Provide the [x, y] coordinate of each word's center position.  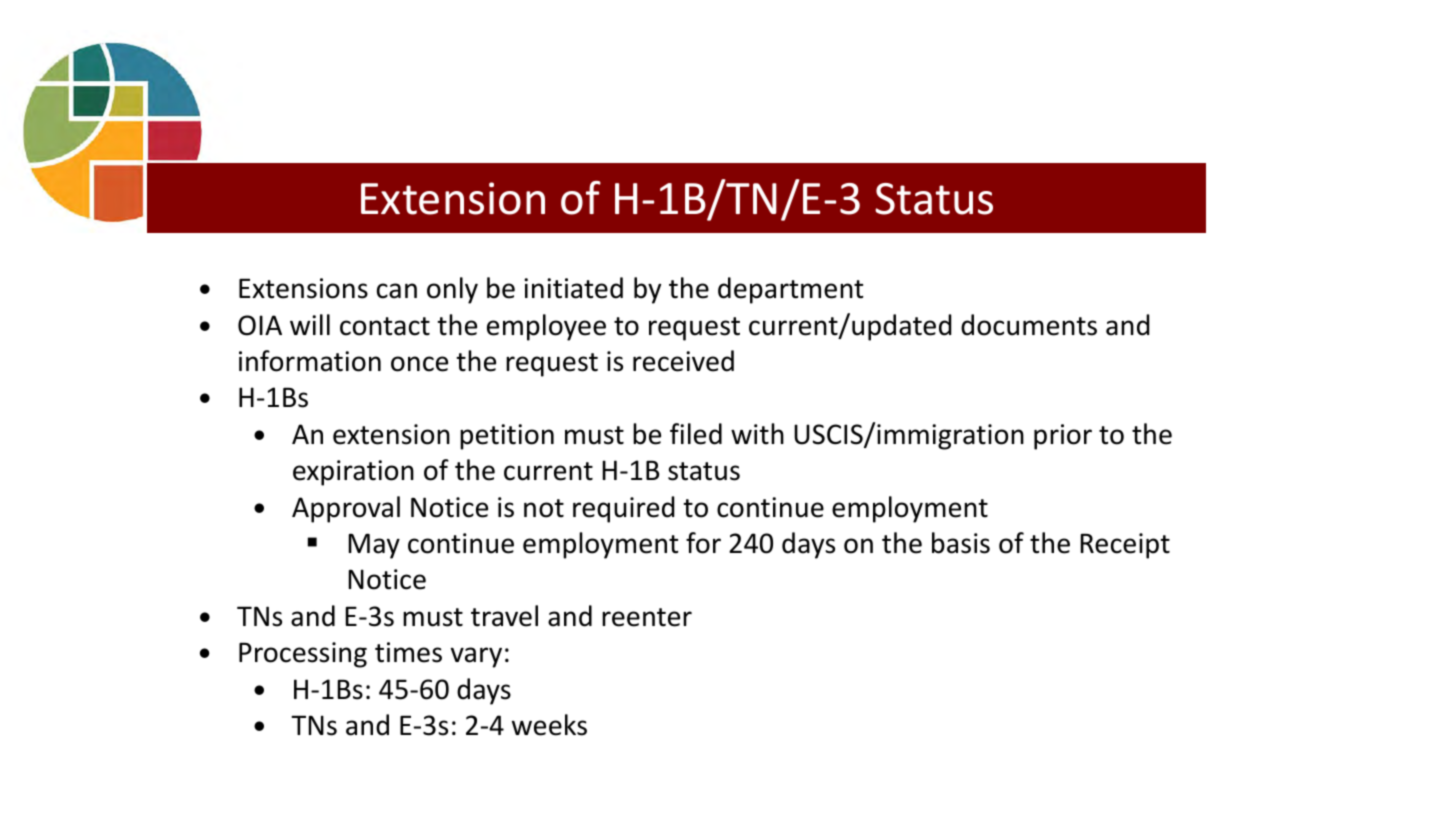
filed [696, 434]
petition [507, 437]
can [397, 291]
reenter [647, 617]
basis [961, 543]
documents [1029, 325]
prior [1063, 437]
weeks [549, 725]
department [791, 290]
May [374, 546]
